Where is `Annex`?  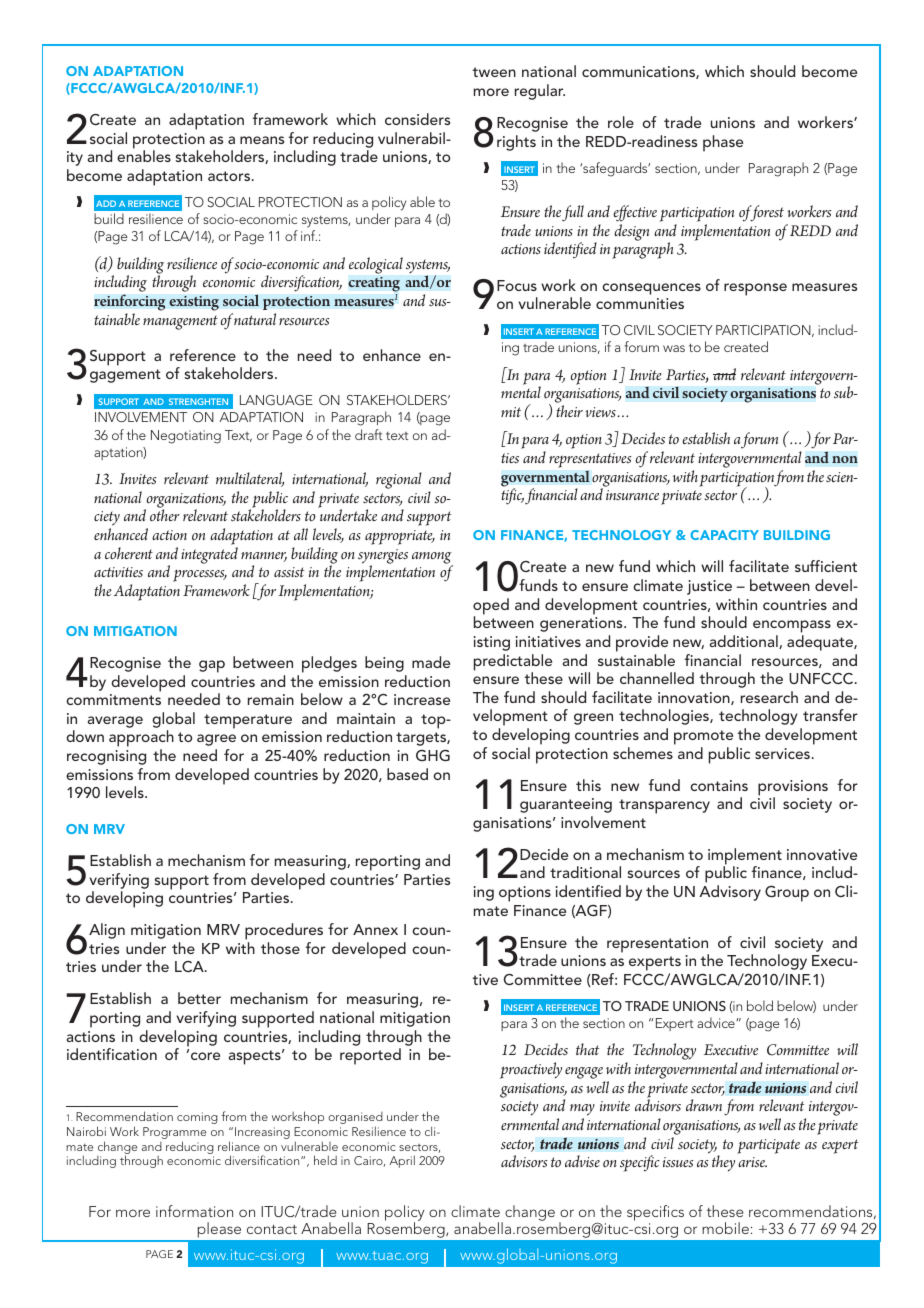 Annex is located at coordinates (375, 929).
